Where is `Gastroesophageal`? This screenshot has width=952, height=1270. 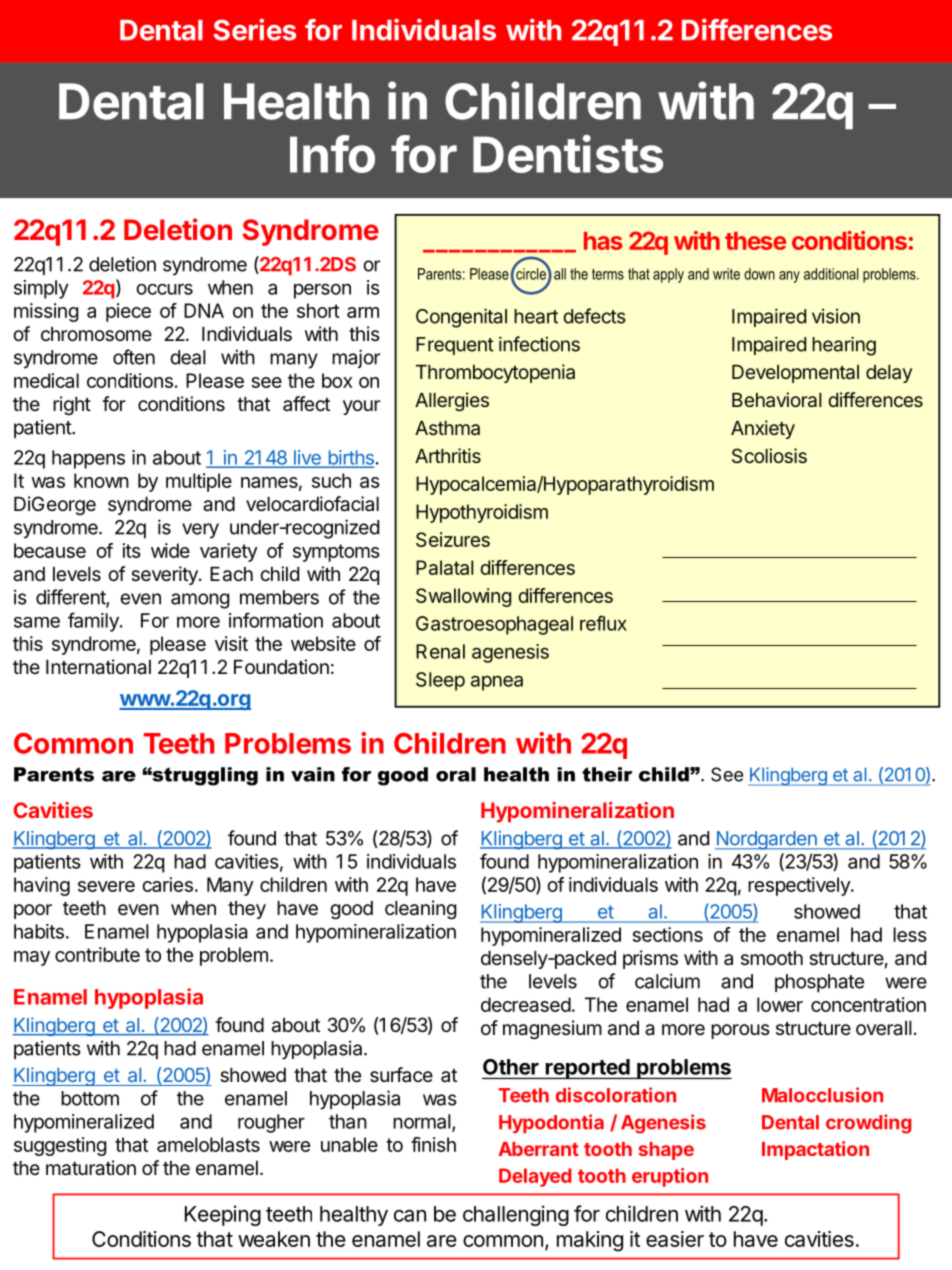 Gastroesophageal is located at coordinates (494, 625).
